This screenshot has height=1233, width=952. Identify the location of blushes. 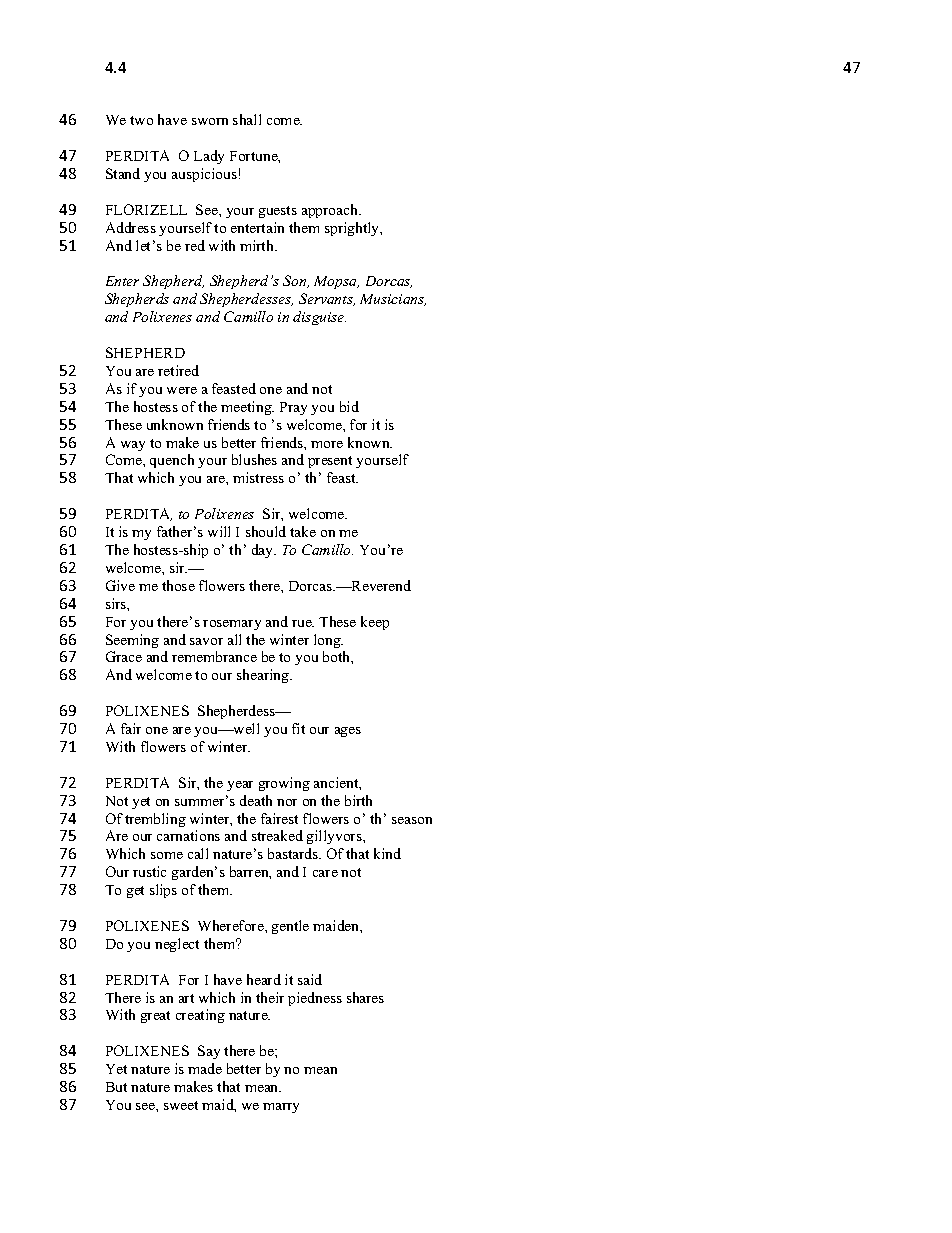
(254, 459).
